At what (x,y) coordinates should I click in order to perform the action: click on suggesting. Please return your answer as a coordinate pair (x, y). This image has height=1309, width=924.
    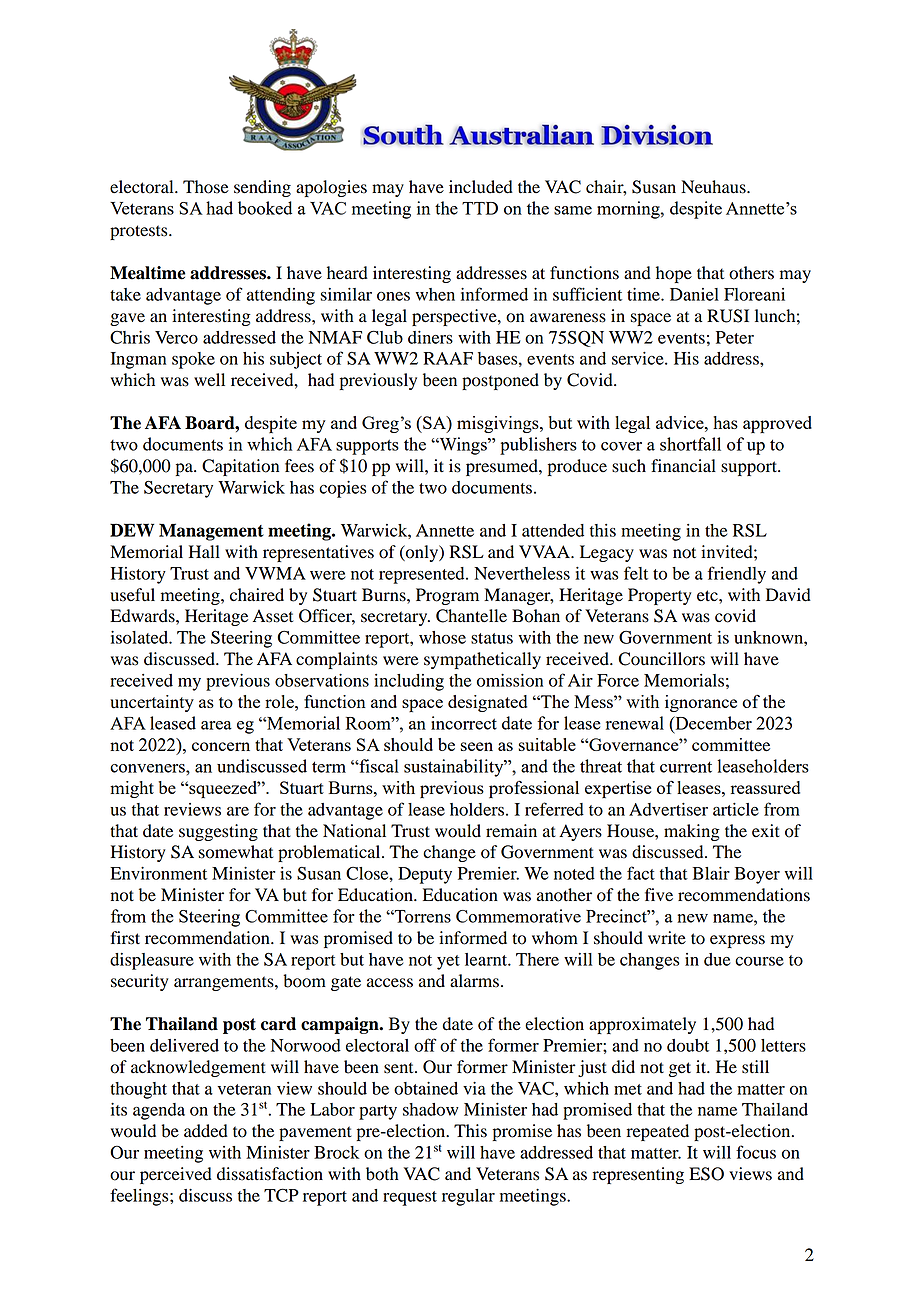
    Looking at the image, I should click on (218, 832).
